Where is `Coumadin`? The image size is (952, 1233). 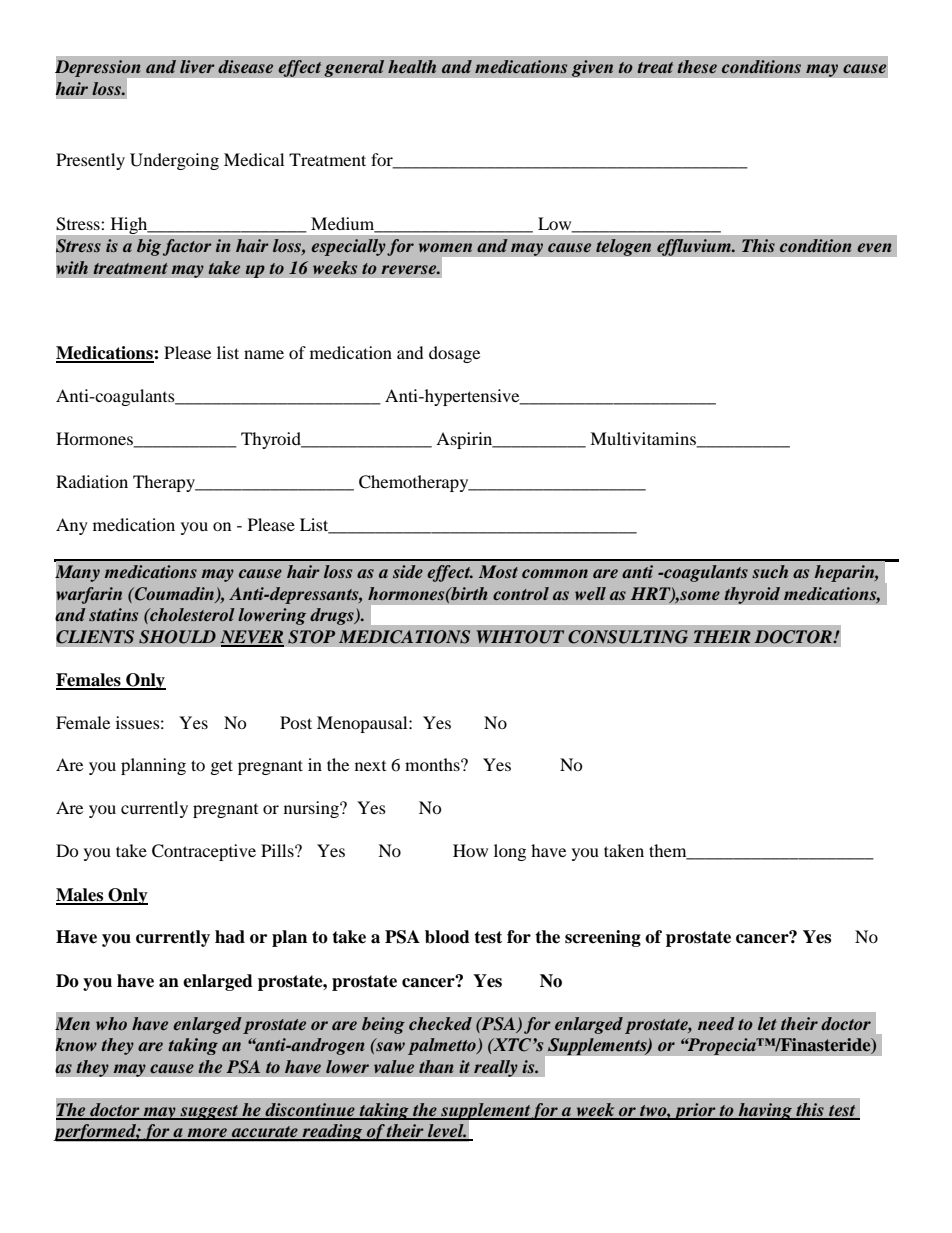 Coumadin is located at coordinates (175, 595).
